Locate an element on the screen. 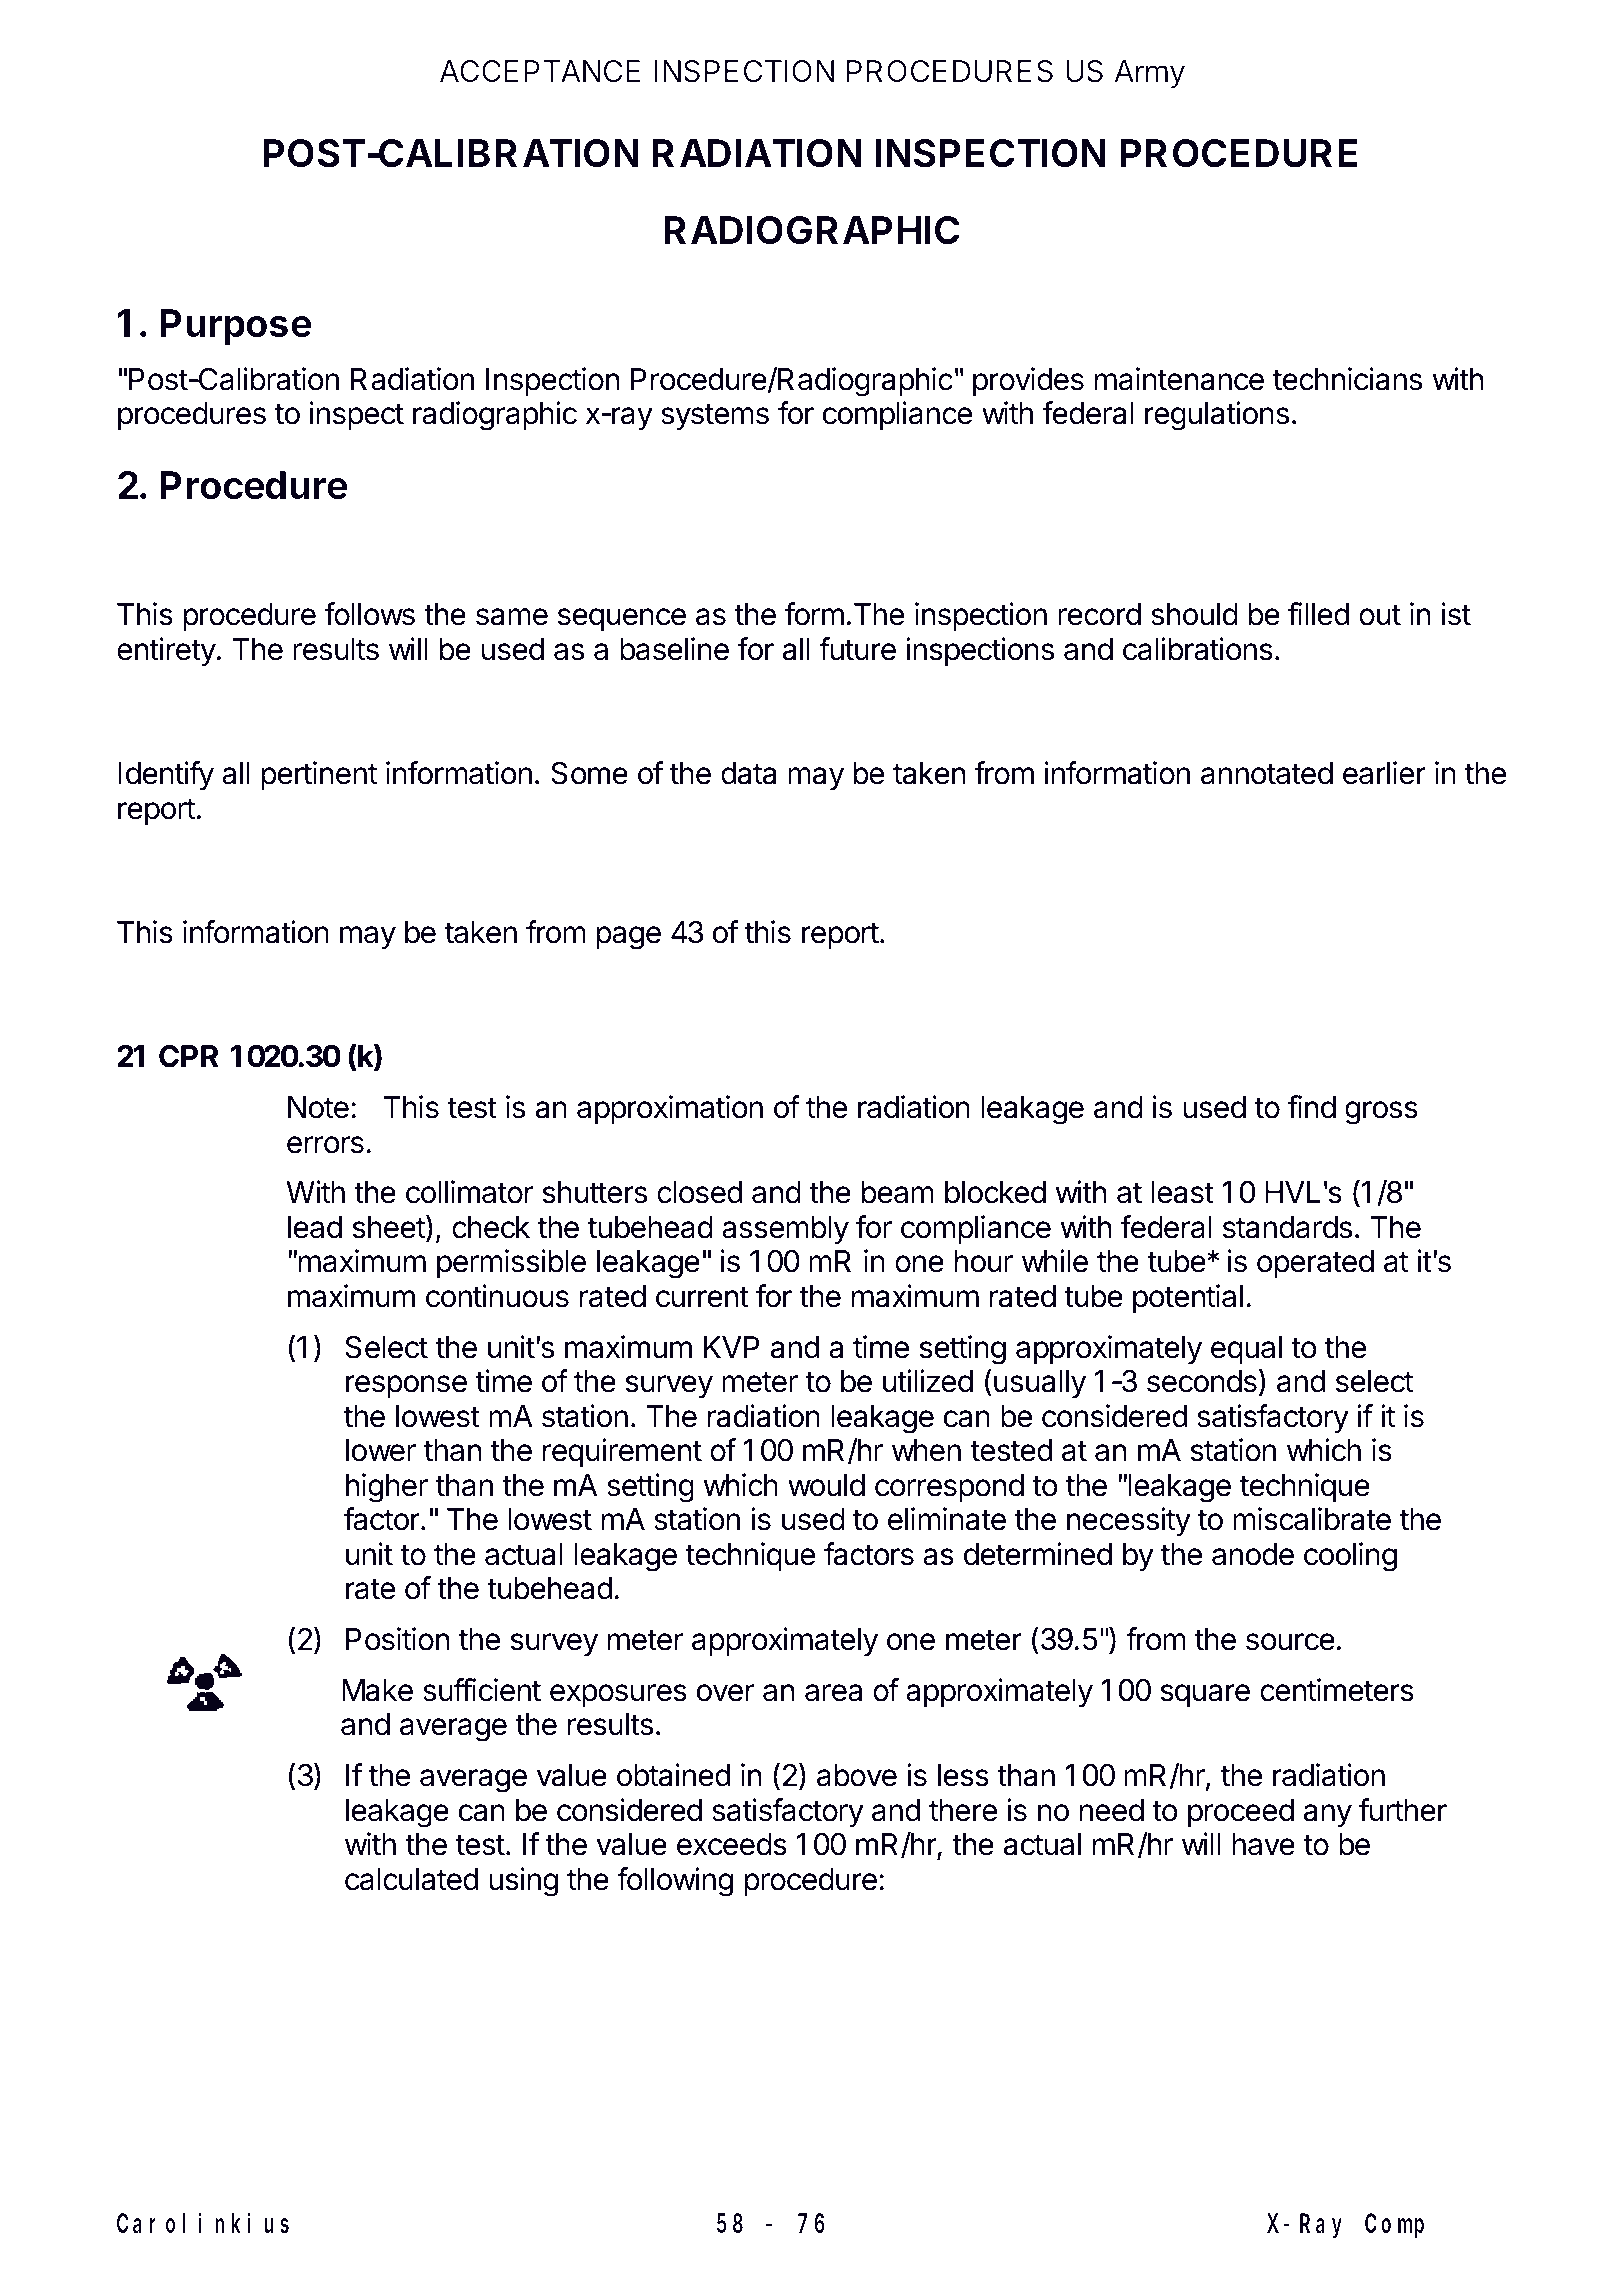 The image size is (1622, 2296). exceeds is located at coordinates (732, 1844).
